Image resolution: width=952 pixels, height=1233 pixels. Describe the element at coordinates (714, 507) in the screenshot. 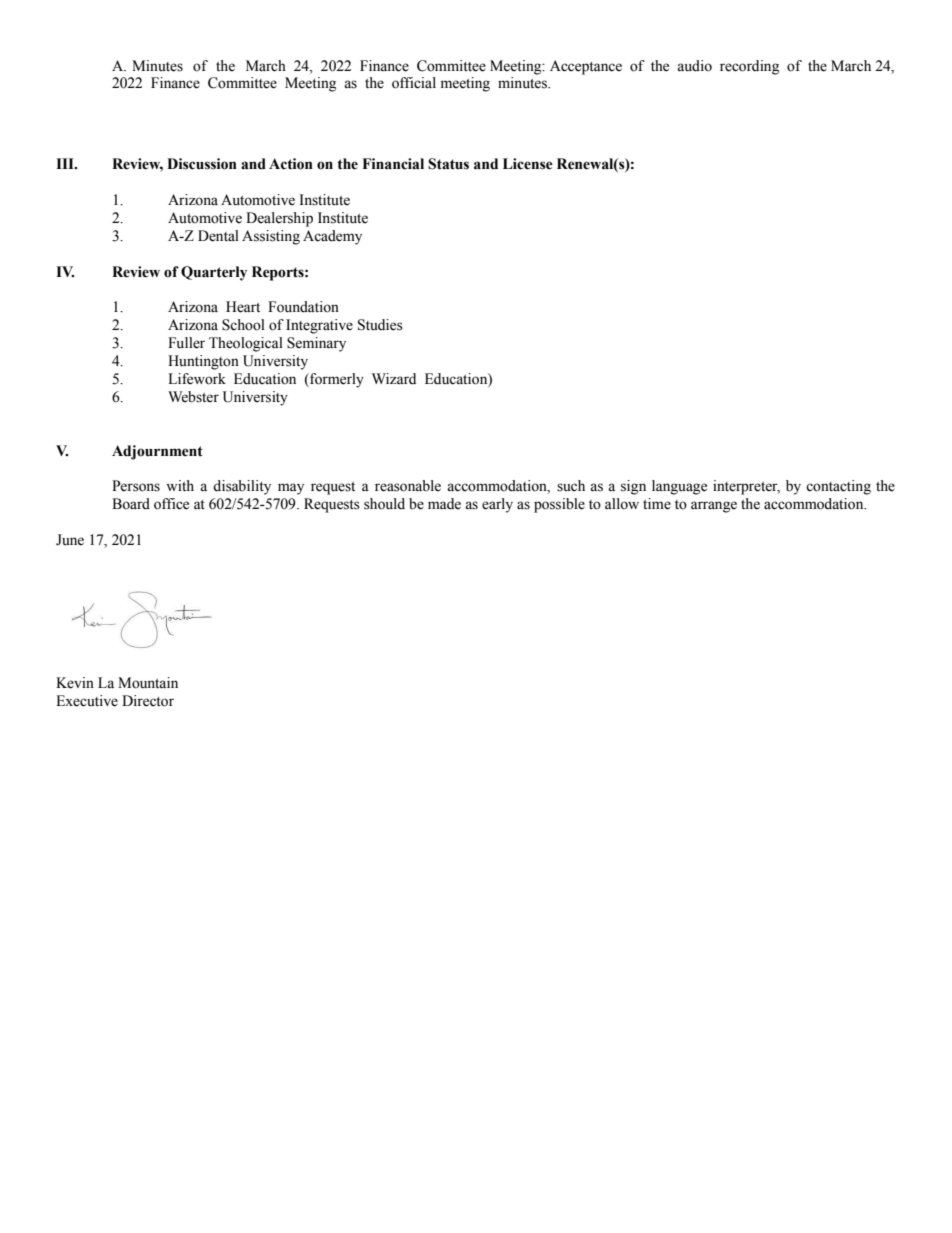

I see `arrange` at that location.
